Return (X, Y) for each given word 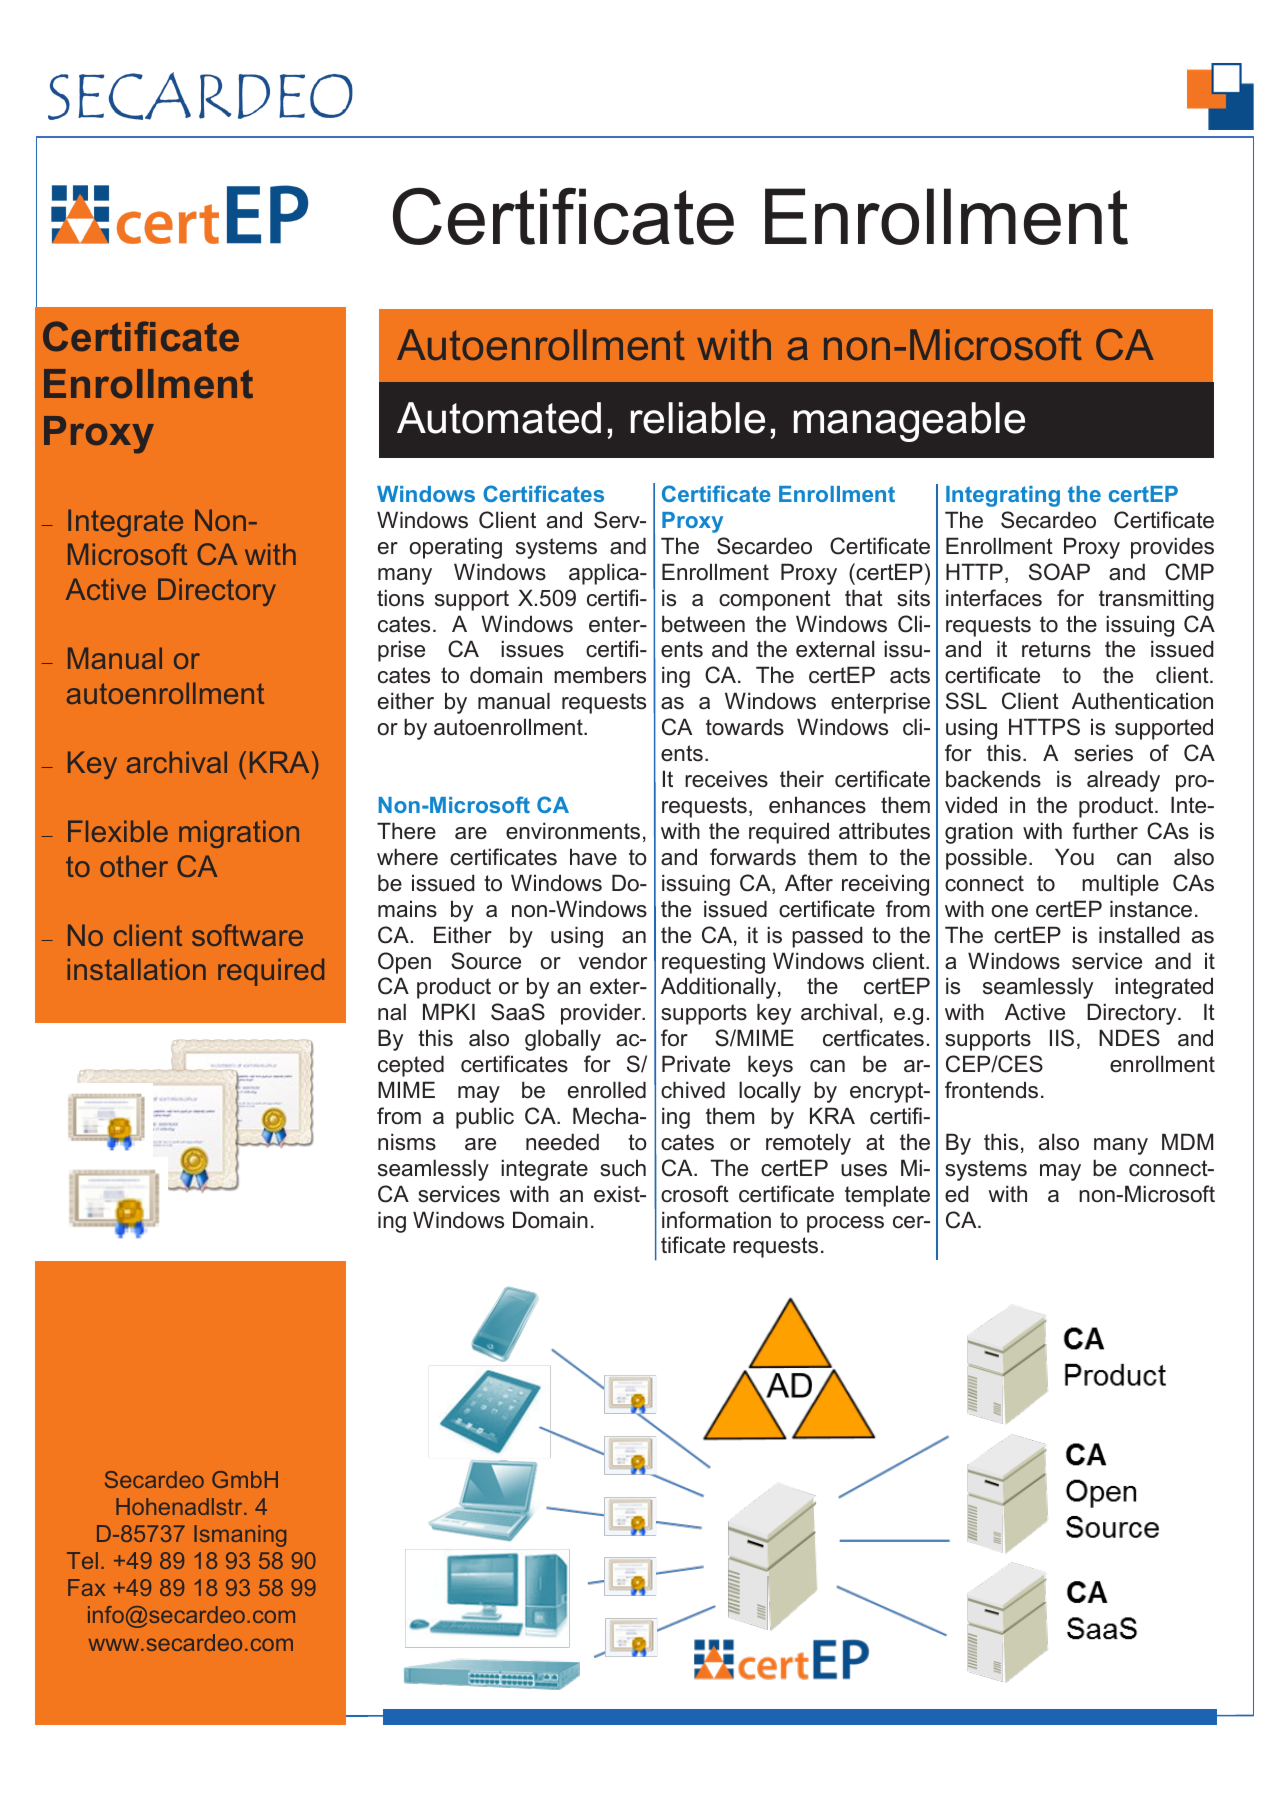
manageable (909, 422)
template (887, 1196)
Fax (86, 1587)
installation (136, 969)
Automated (499, 418)
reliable (698, 418)
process (845, 1224)
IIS (1062, 1038)
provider (602, 1014)
